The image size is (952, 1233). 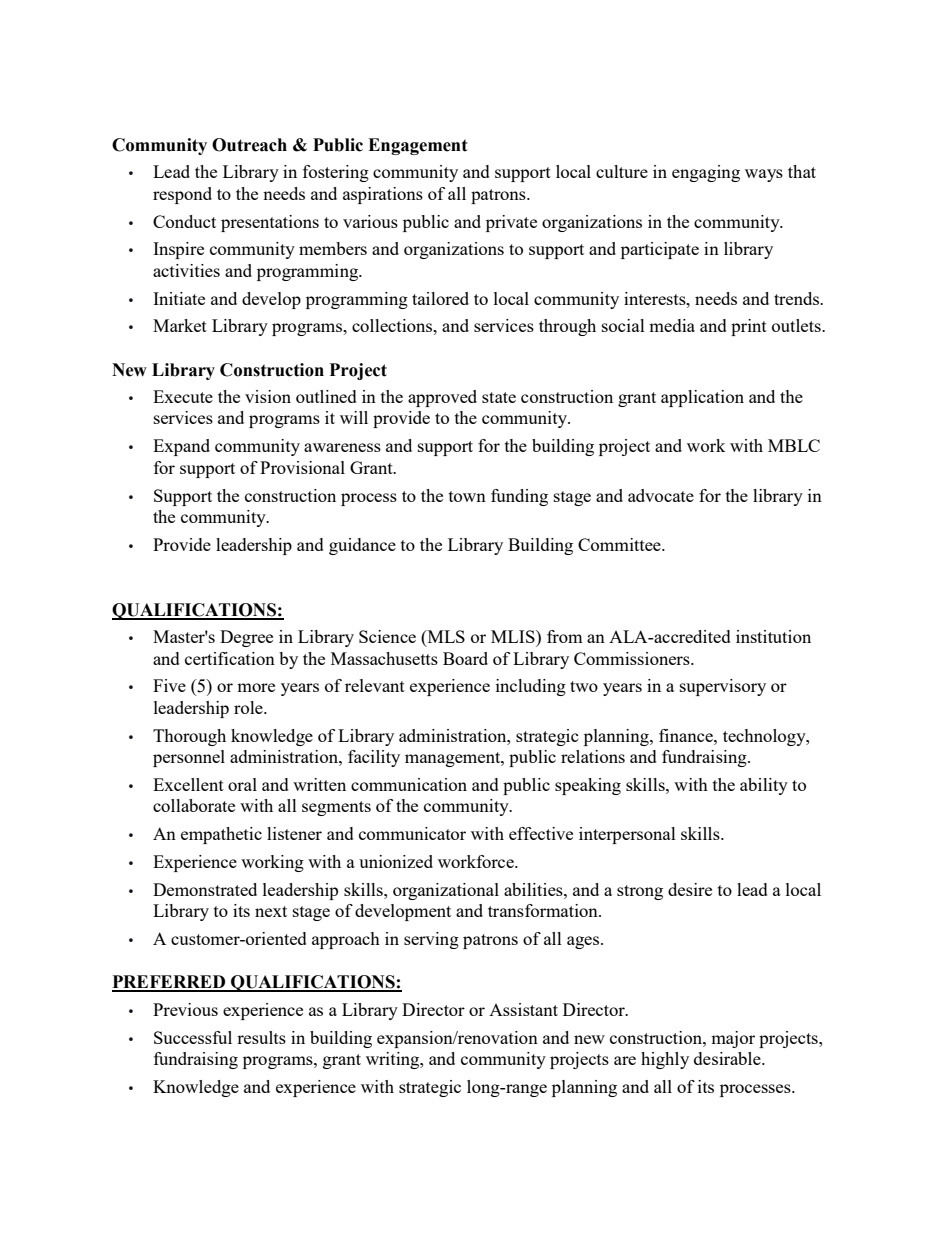 I want to click on results, so click(x=261, y=1037).
